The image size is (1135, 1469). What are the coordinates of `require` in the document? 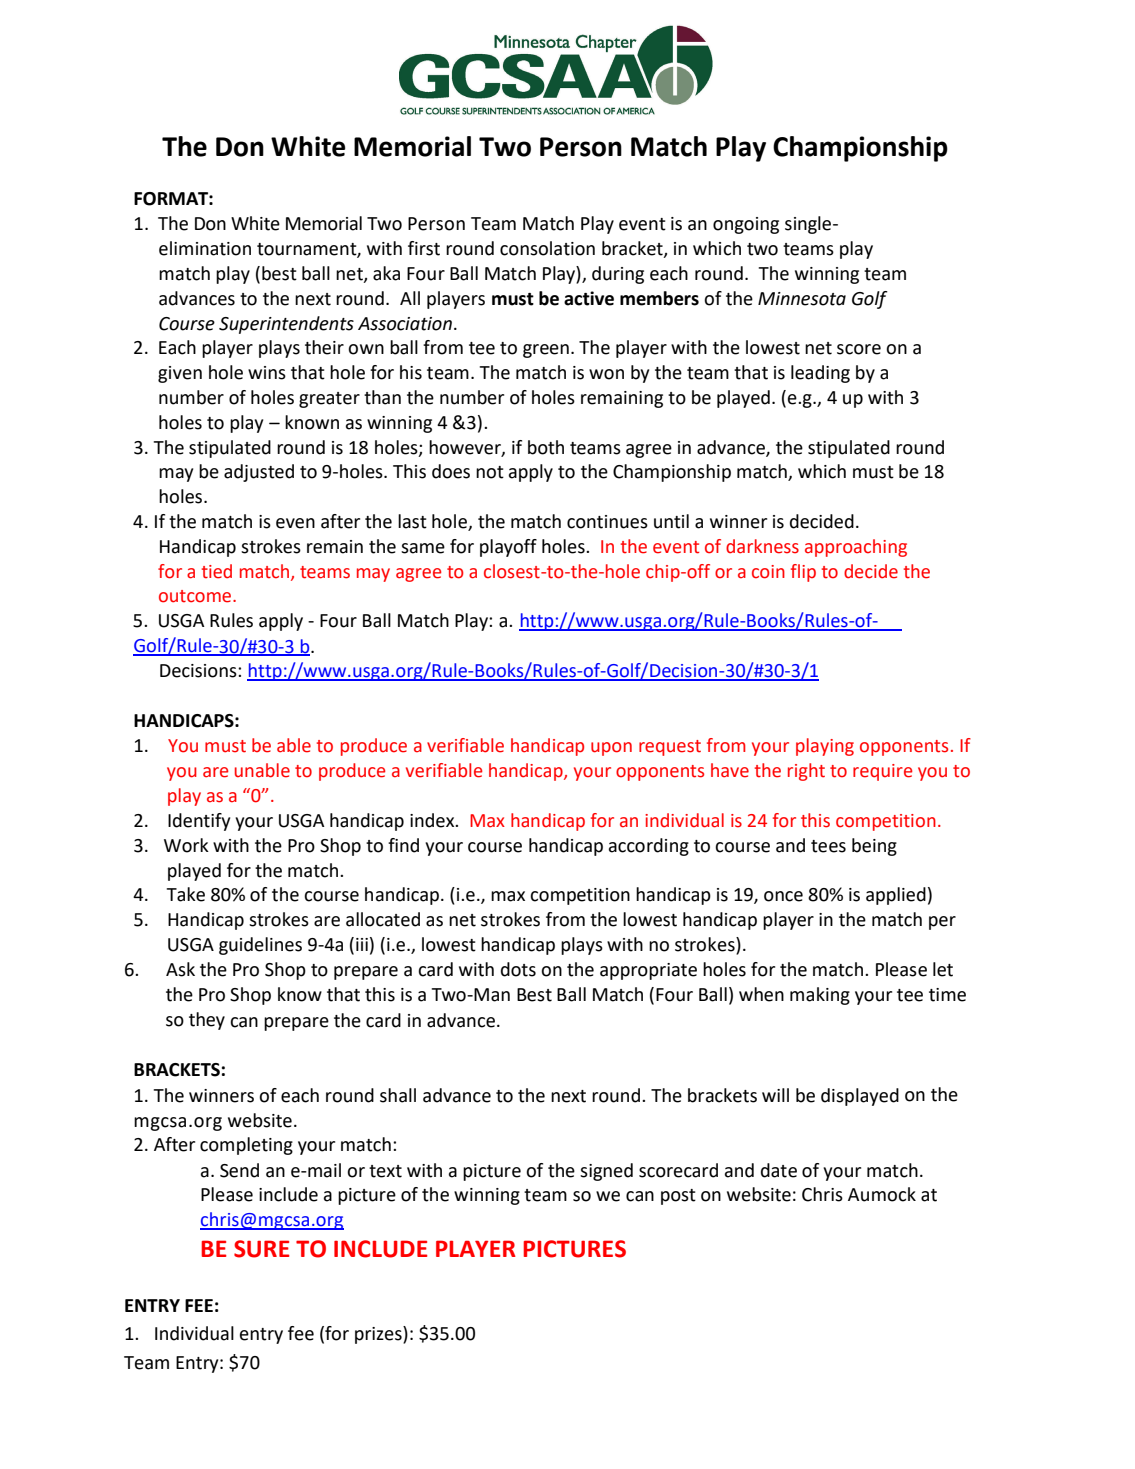 It's located at (882, 772).
